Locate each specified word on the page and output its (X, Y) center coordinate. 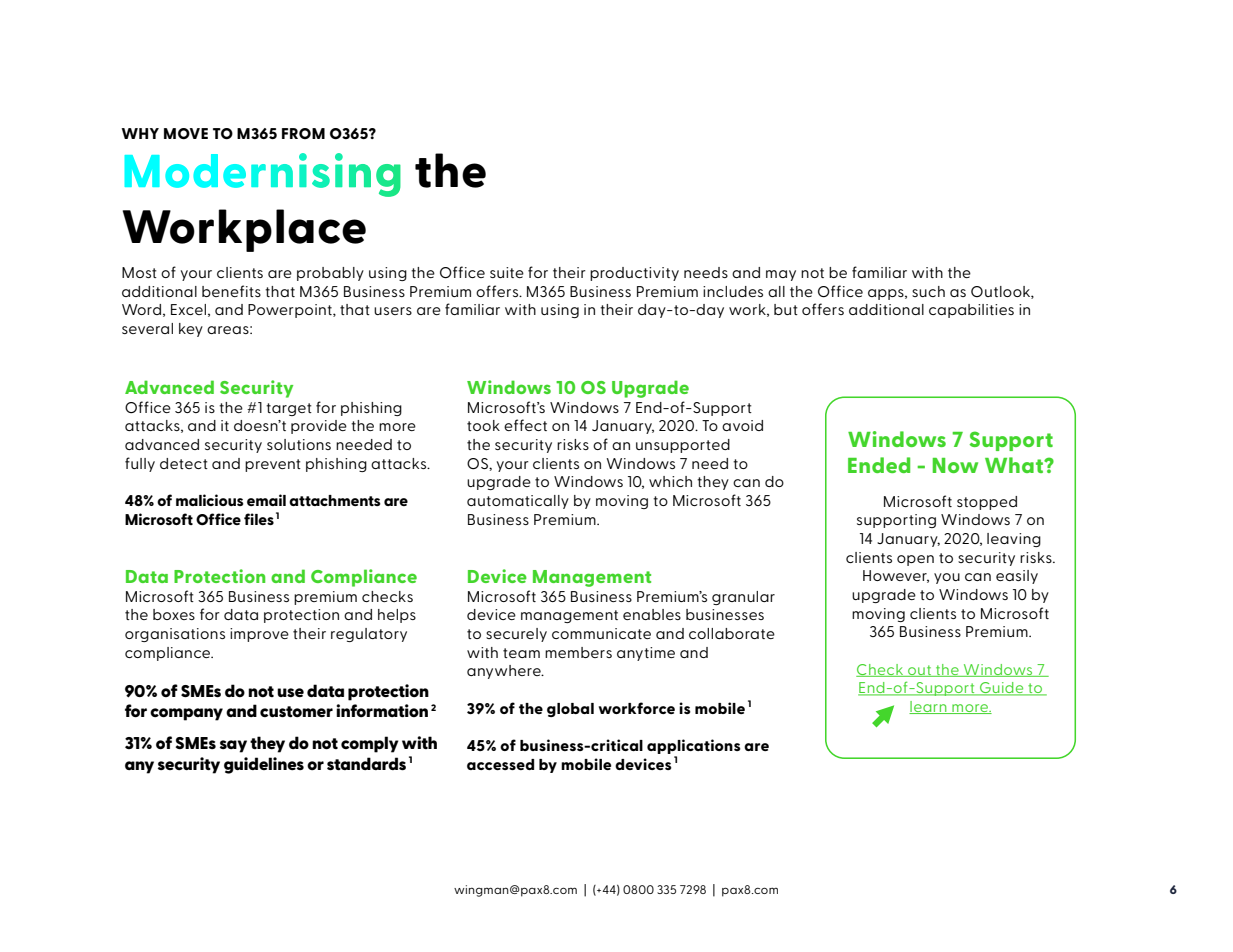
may (781, 275)
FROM (303, 133)
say (233, 746)
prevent (273, 465)
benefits (231, 291)
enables (652, 614)
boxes (174, 614)
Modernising (263, 175)
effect (525, 425)
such (928, 291)
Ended (879, 465)
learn (929, 707)
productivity (634, 274)
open (915, 560)
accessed (500, 764)
